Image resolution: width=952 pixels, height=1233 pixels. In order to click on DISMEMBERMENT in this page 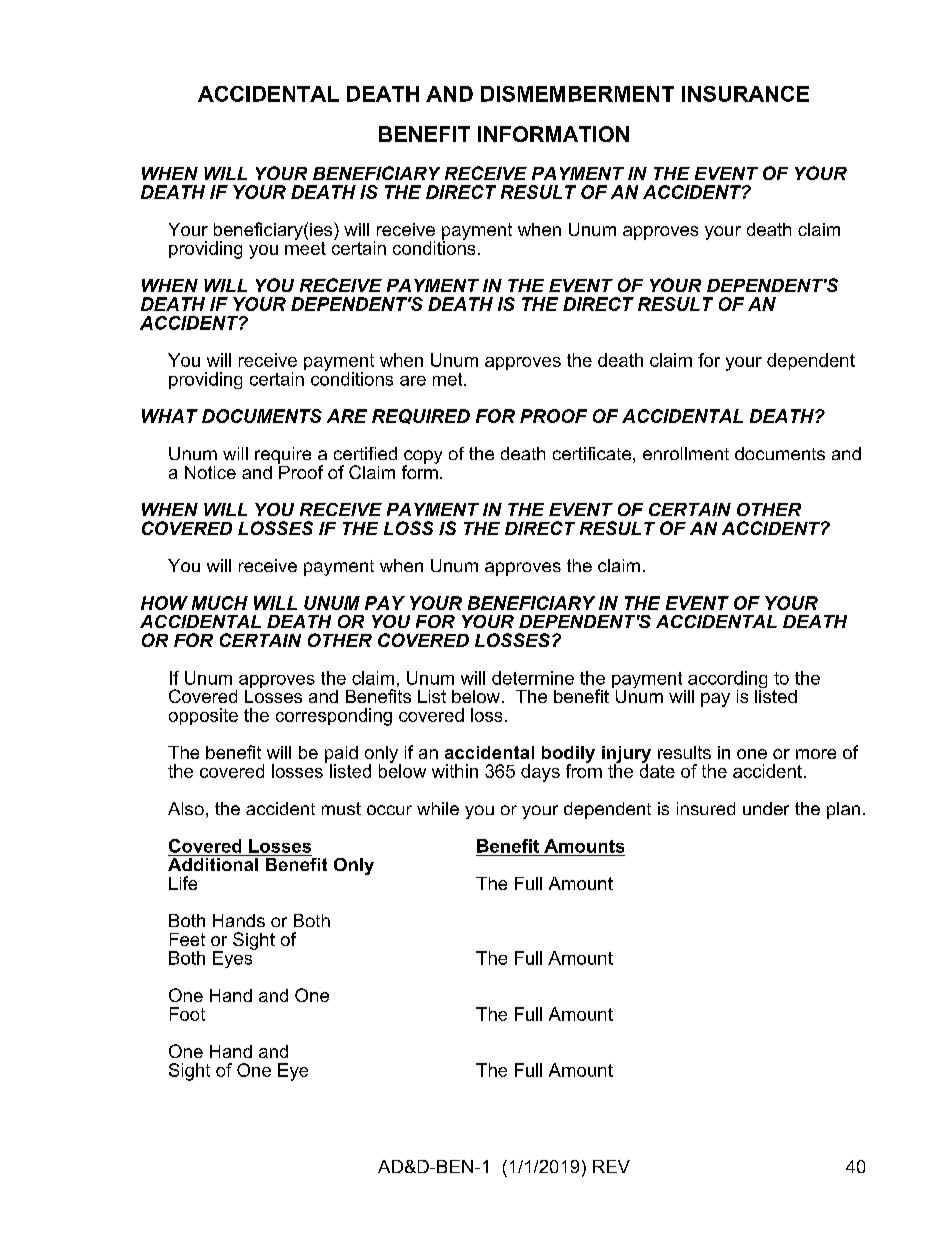, I will do `click(577, 94)`.
